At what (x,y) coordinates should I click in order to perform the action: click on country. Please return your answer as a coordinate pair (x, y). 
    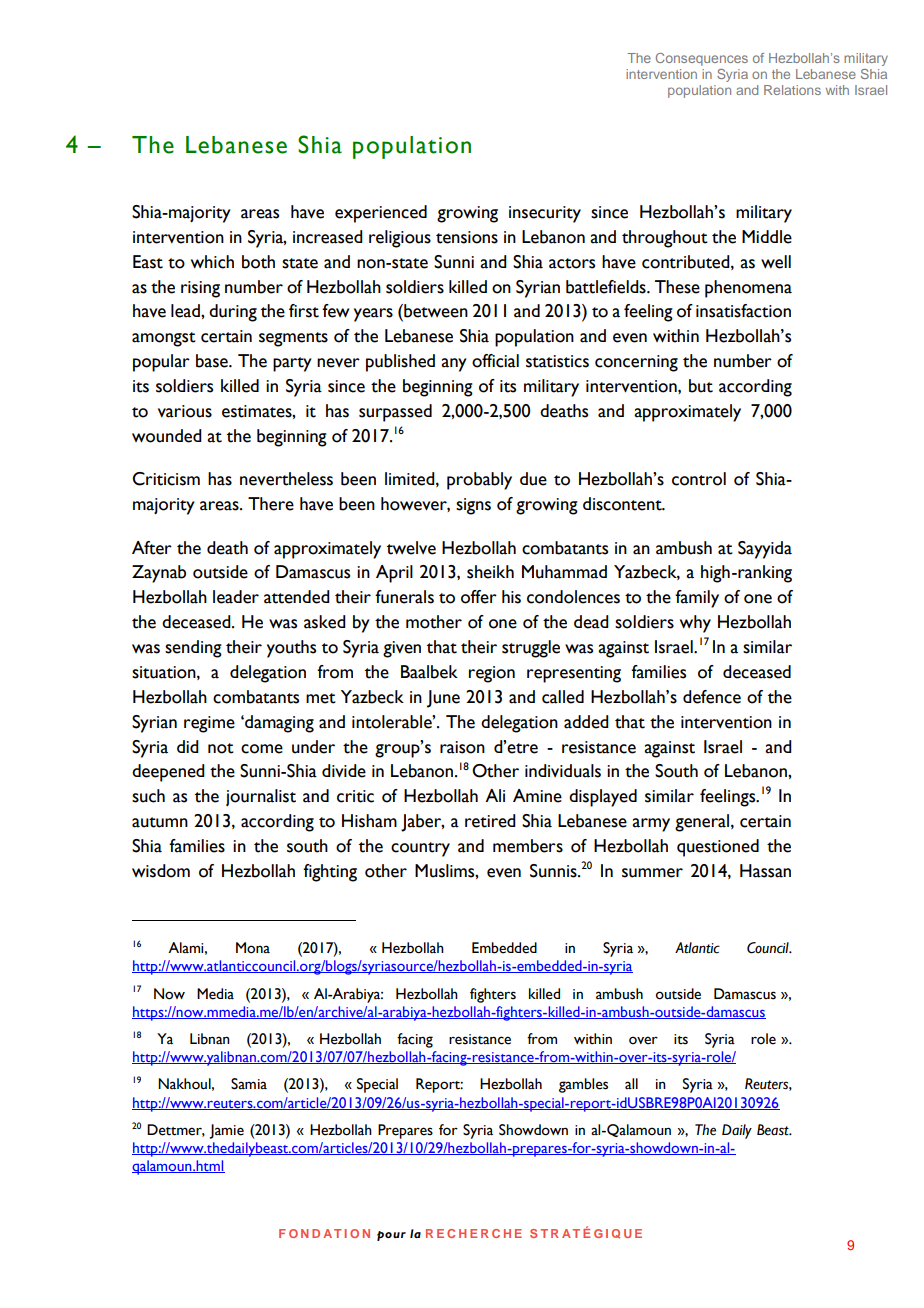
    Looking at the image, I should click on (420, 849).
